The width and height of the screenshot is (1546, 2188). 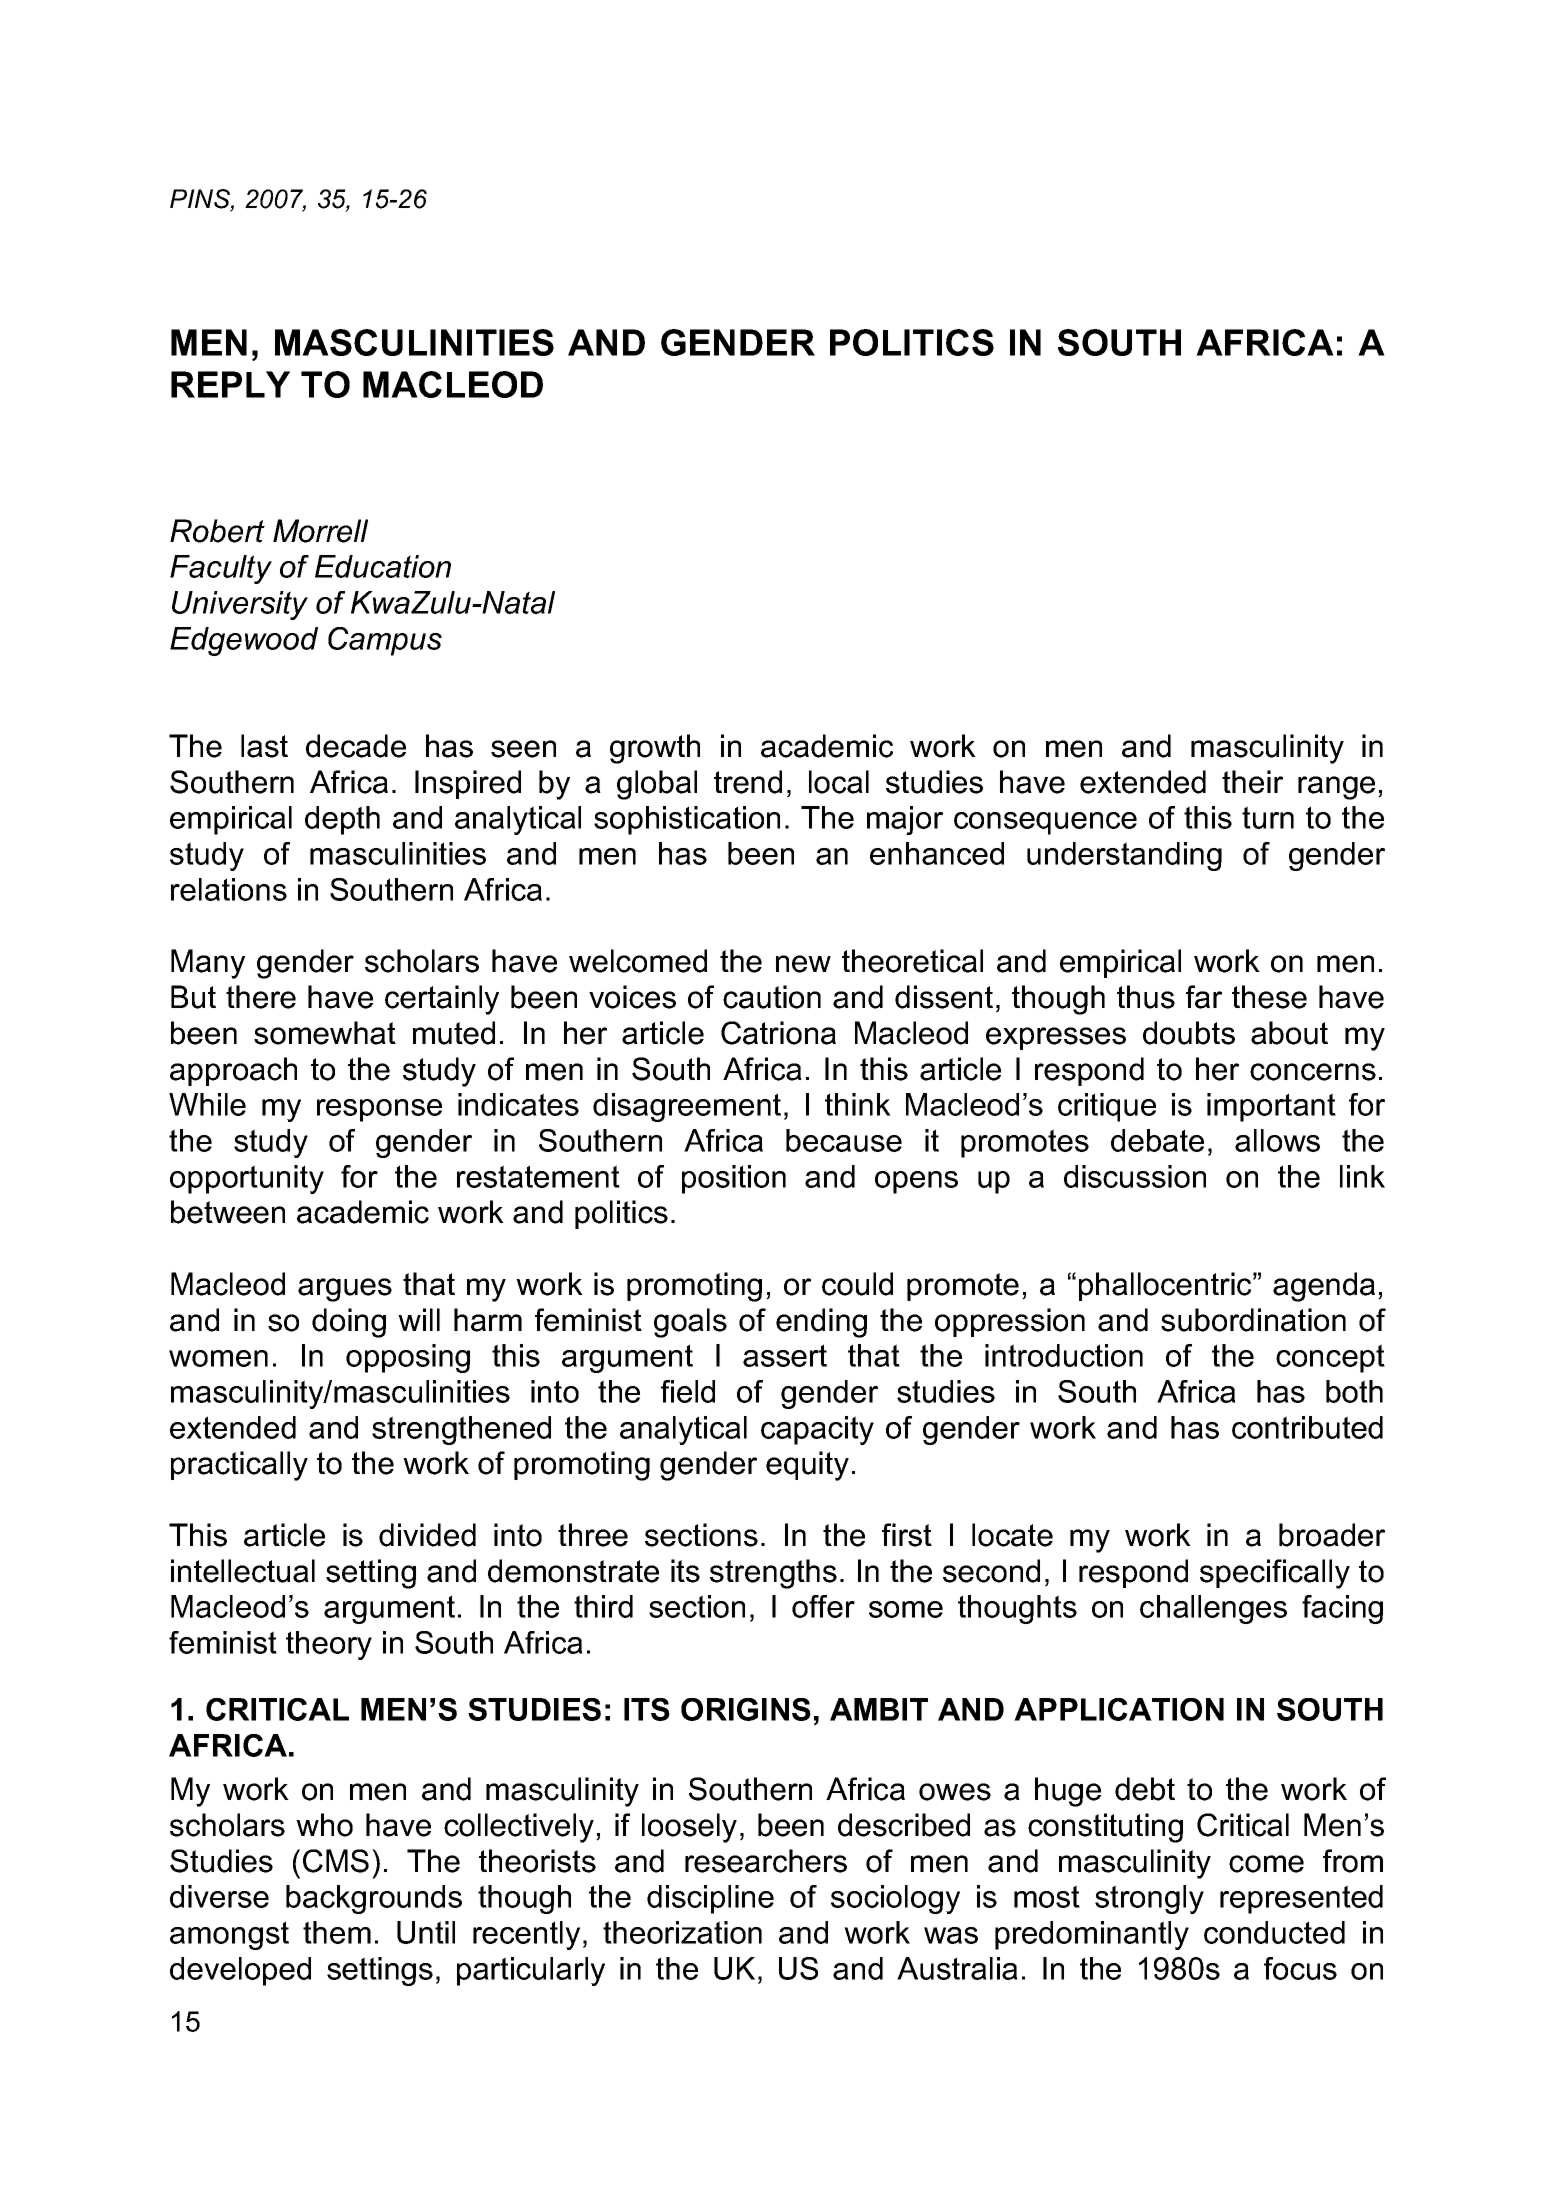 What do you see at coordinates (710, 1899) in the screenshot?
I see `discipline` at bounding box center [710, 1899].
